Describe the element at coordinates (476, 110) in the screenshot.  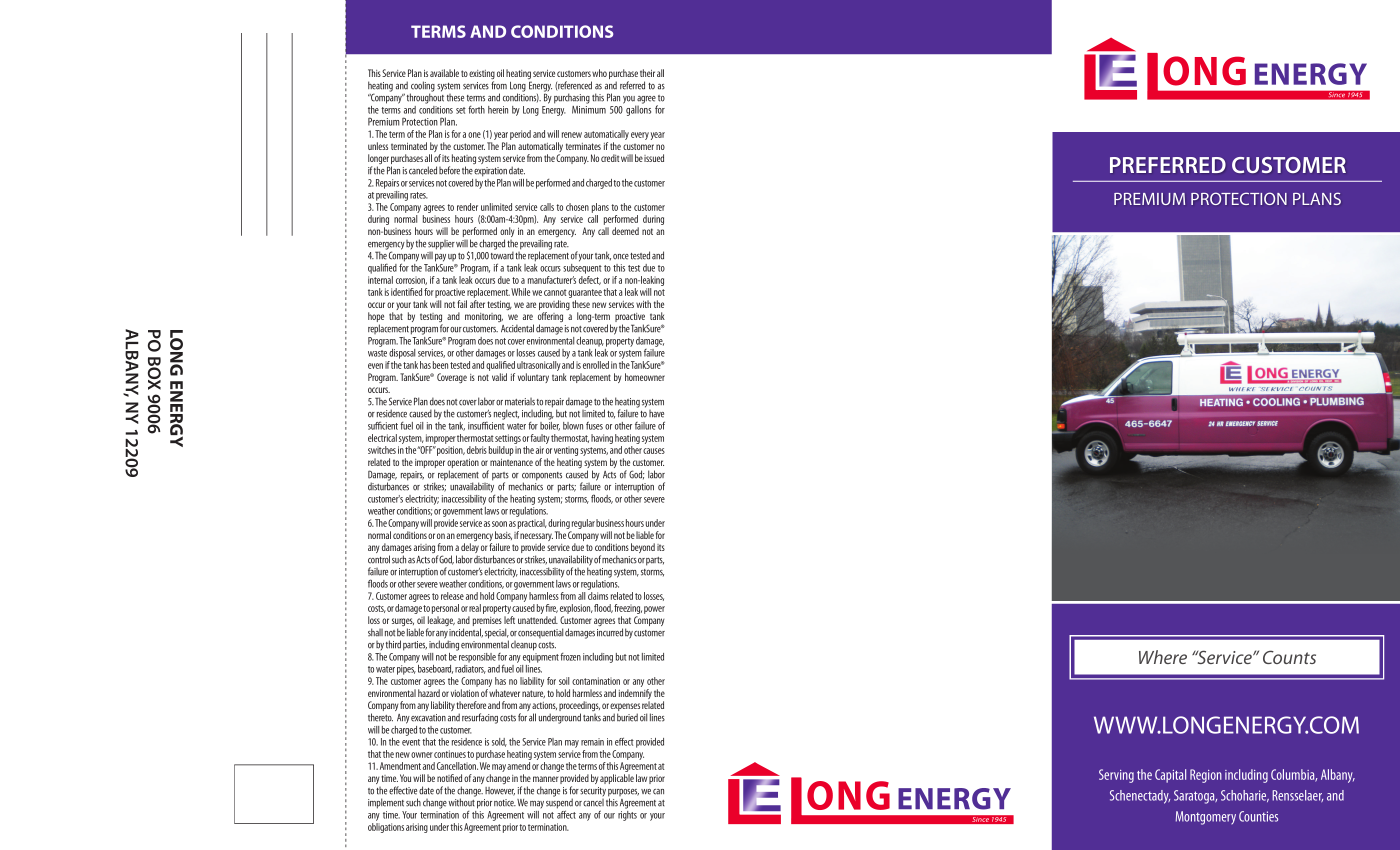
I see `forth` at that location.
